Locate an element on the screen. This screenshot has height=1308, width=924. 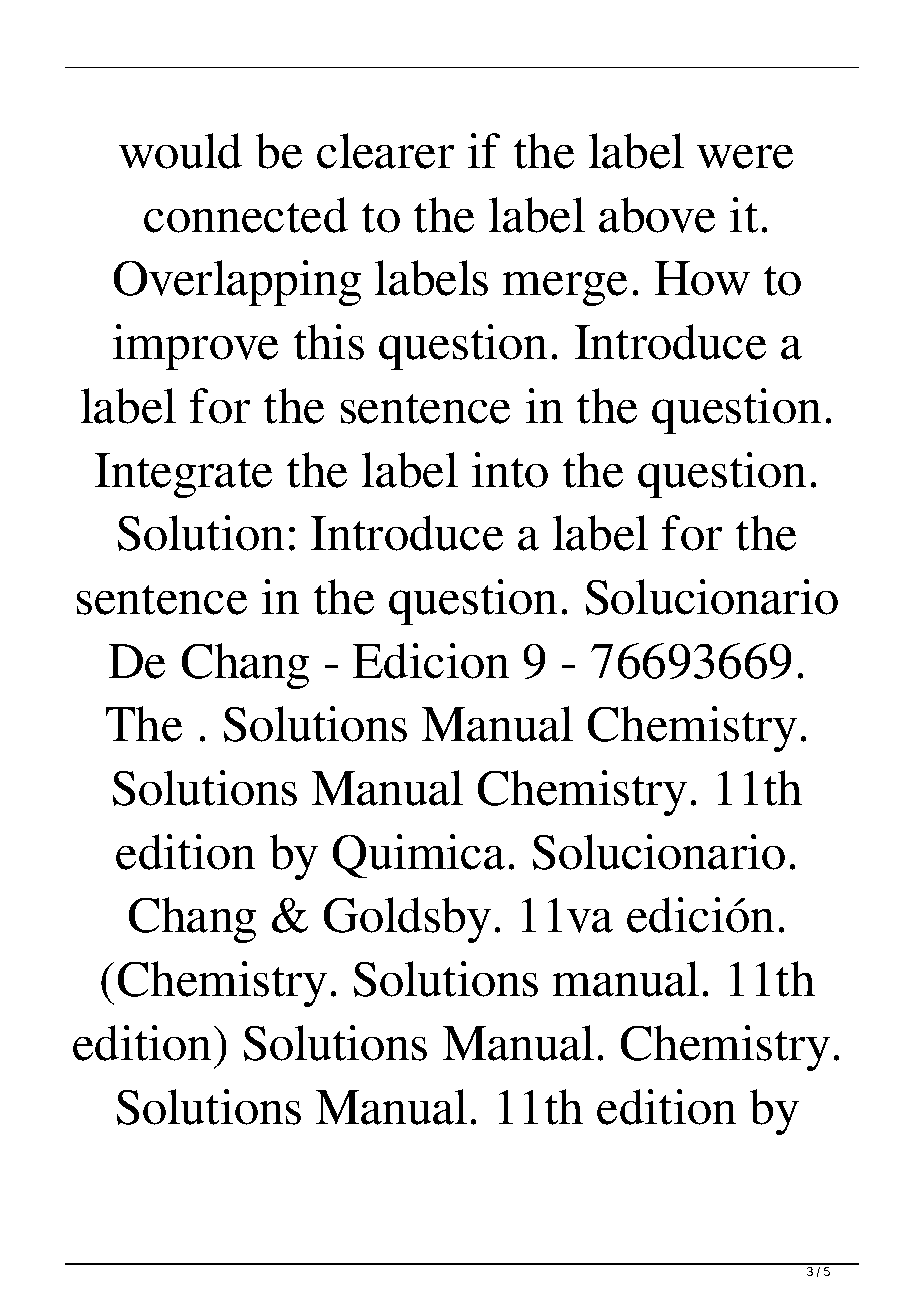
How is located at coordinates (702, 278).
